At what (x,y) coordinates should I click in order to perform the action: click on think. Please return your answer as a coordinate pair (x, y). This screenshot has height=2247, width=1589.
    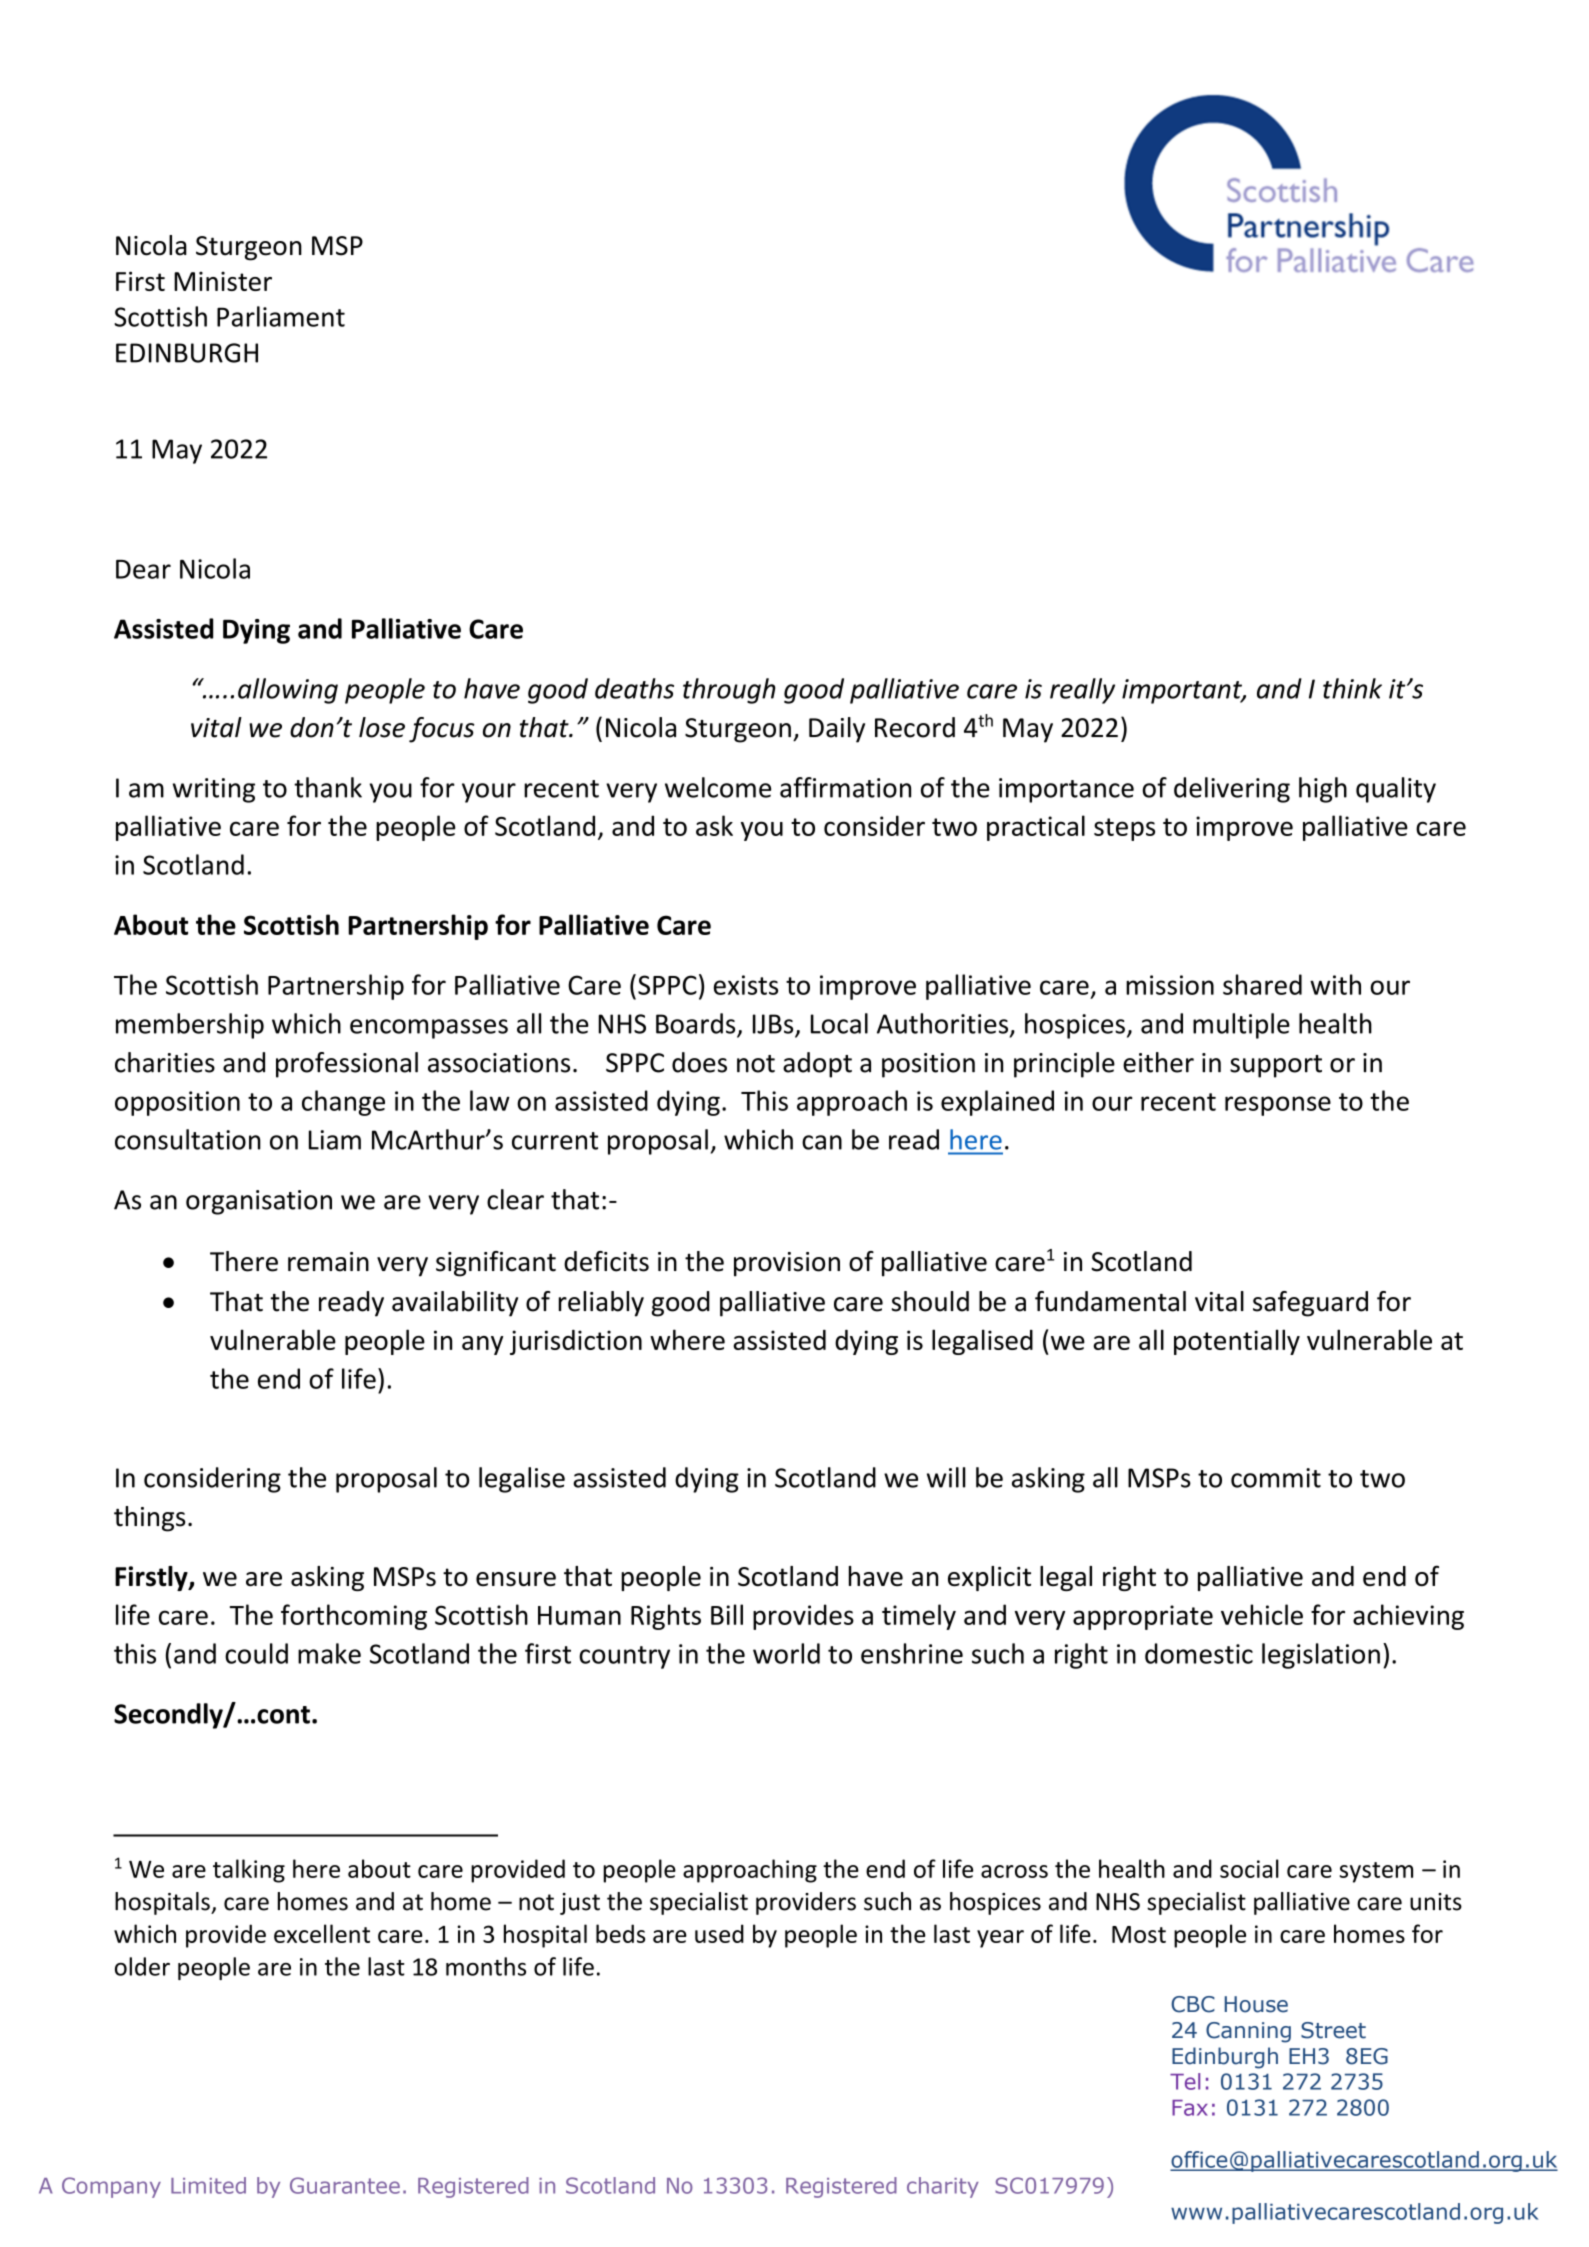
    Looking at the image, I should click on (1352, 688).
